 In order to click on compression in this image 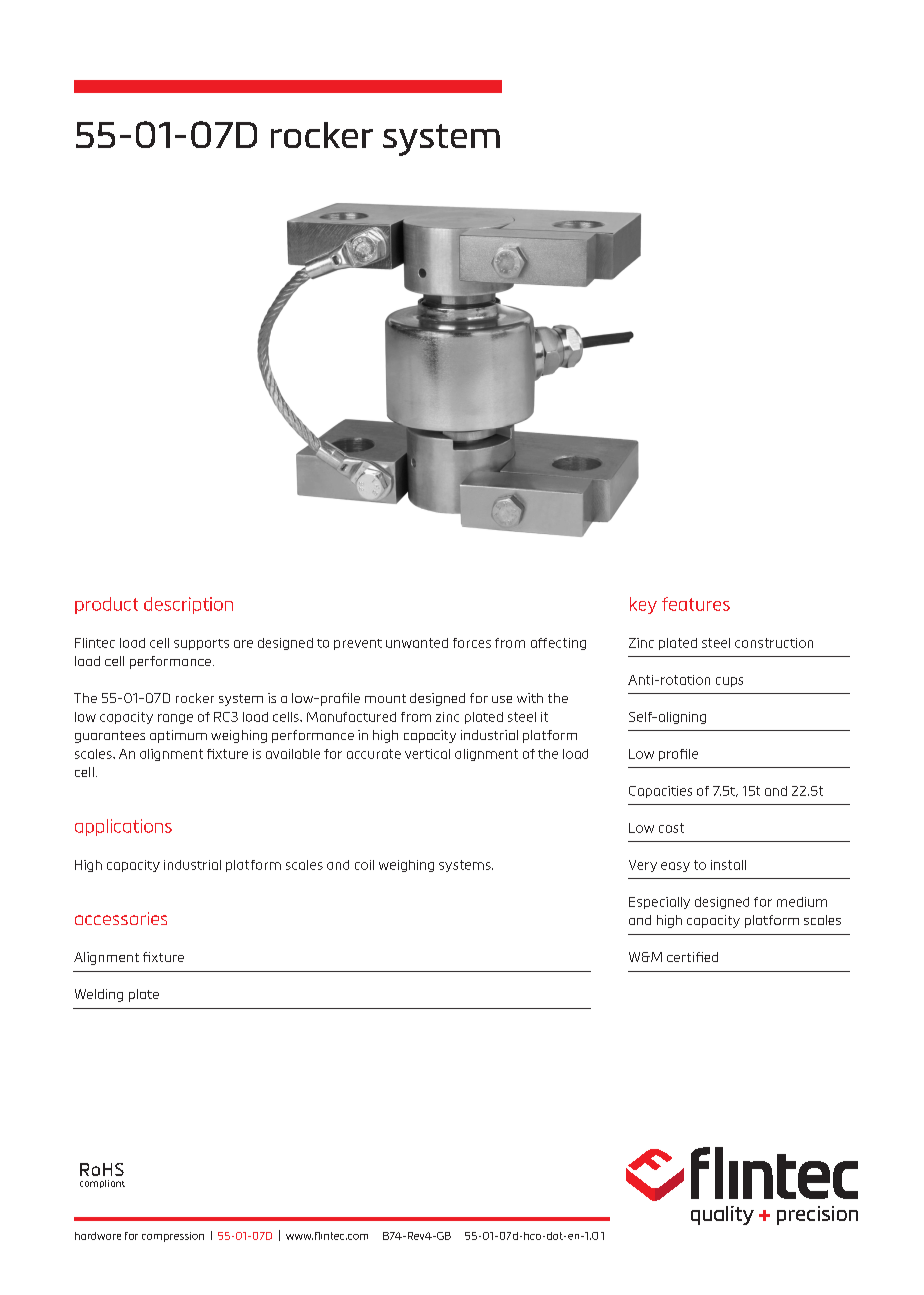, I will do `click(173, 1237)`.
